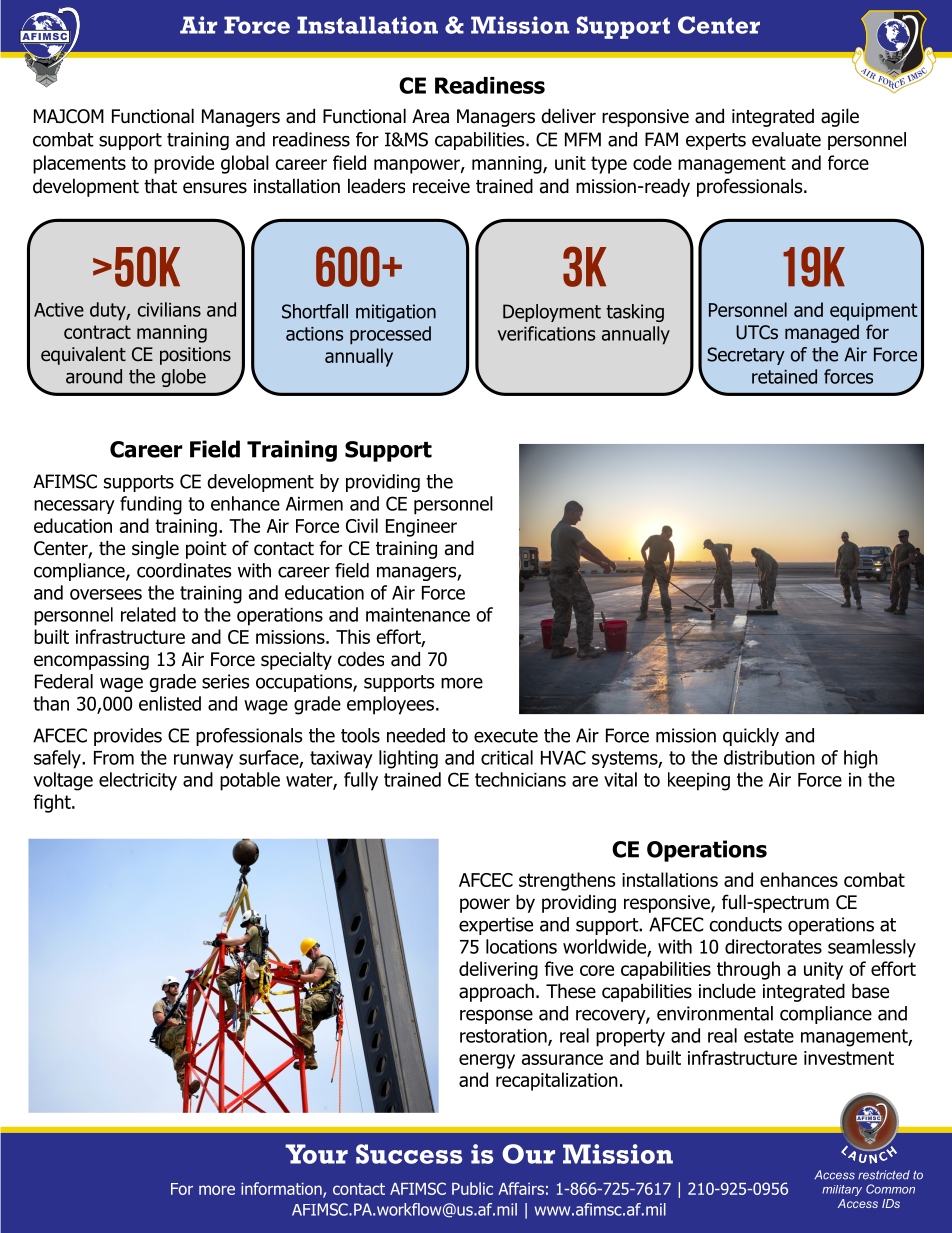 This document has width=952, height=1233. I want to click on evaluate, so click(786, 139).
